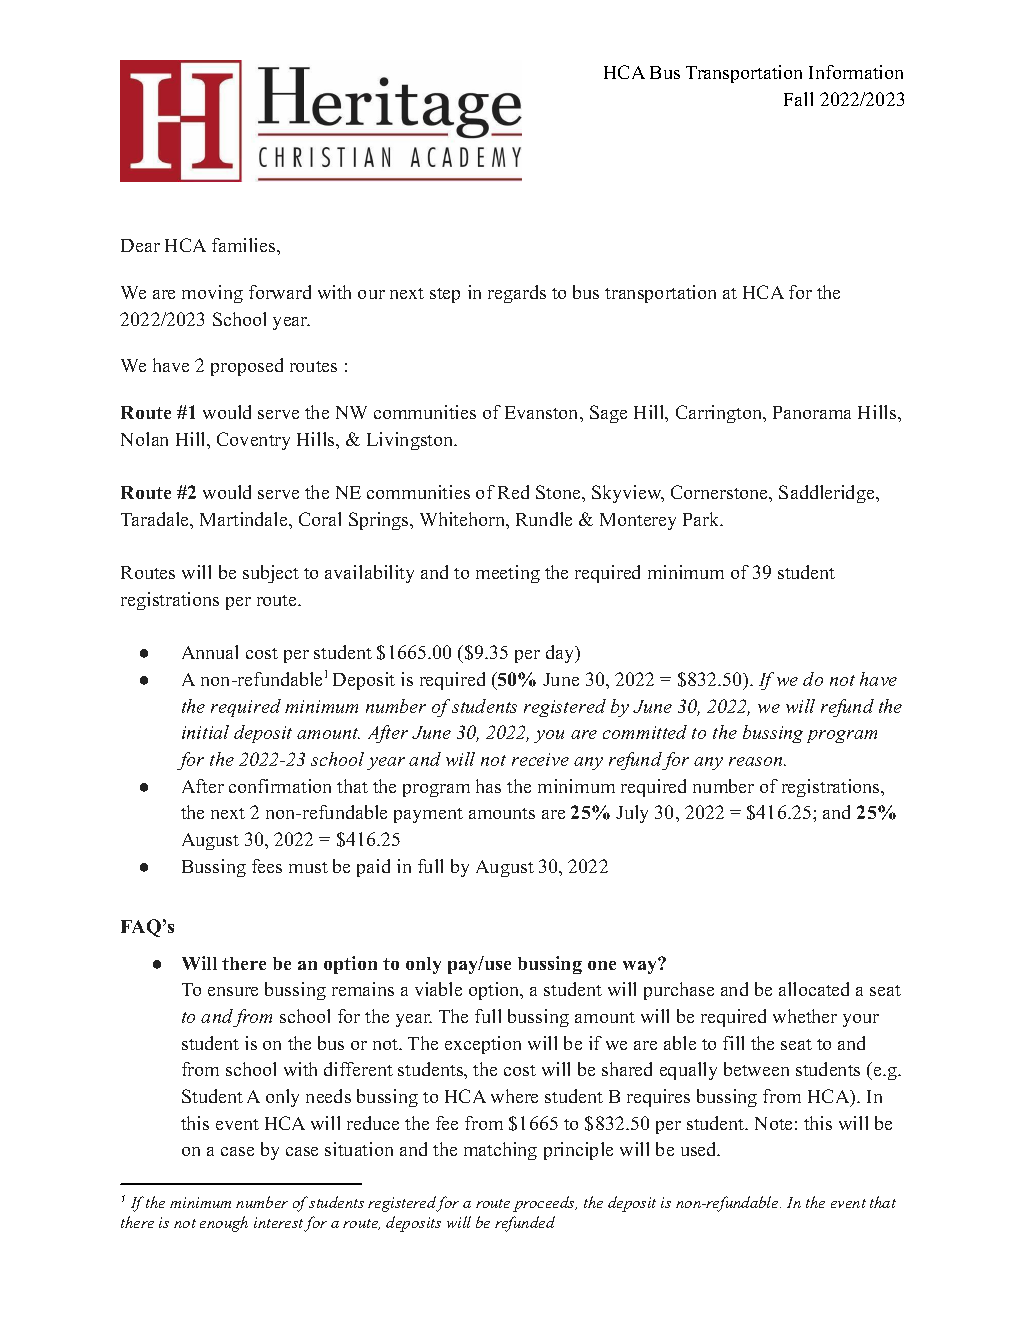 The image size is (1027, 1330). I want to click on Annual, so click(210, 652).
